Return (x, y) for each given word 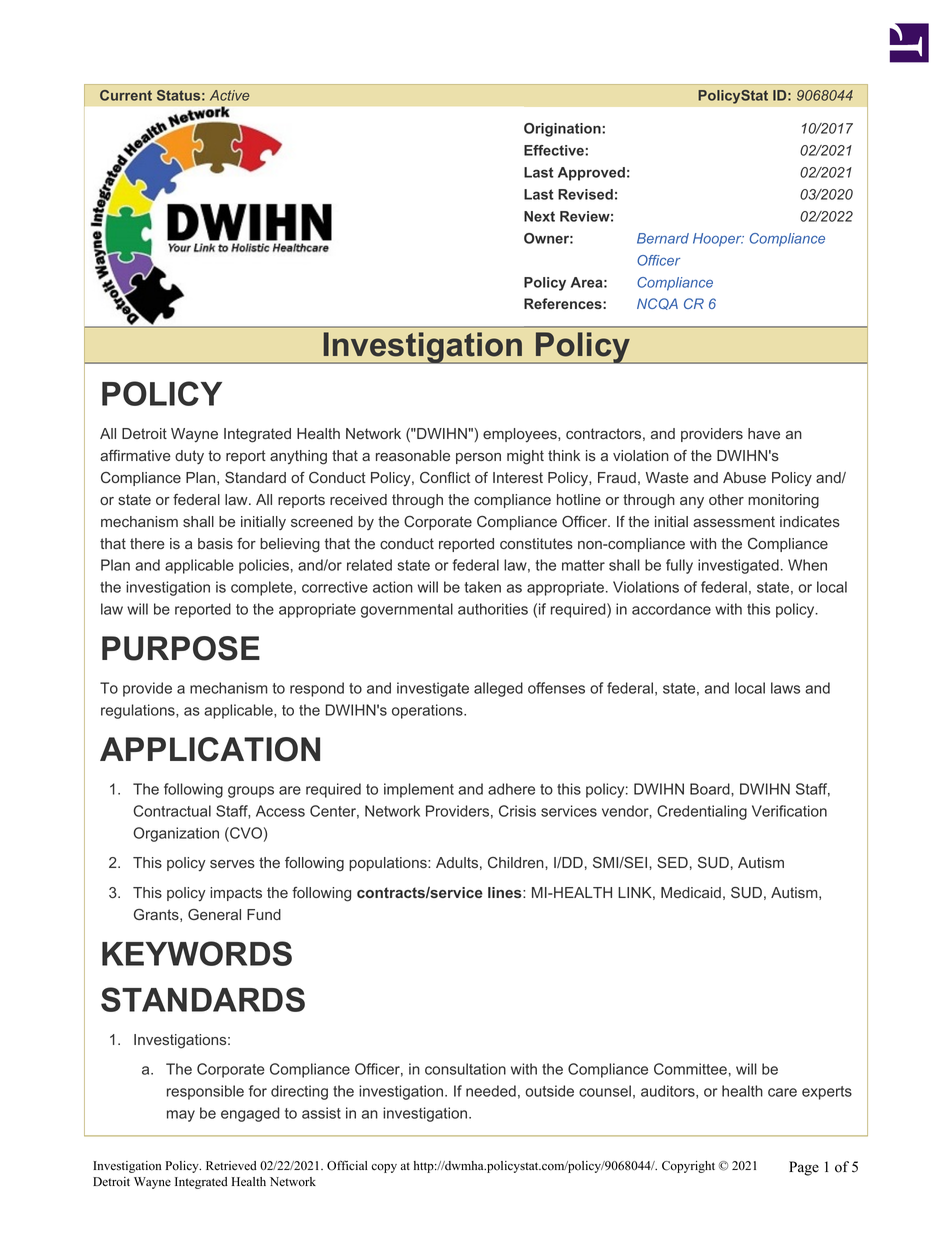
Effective (555, 150)
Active (229, 95)
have (764, 433)
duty (189, 457)
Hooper (718, 240)
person (478, 458)
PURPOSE (181, 648)
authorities (493, 609)
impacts (236, 894)
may (181, 1116)
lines (506, 892)
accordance (671, 609)
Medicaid (691, 892)
